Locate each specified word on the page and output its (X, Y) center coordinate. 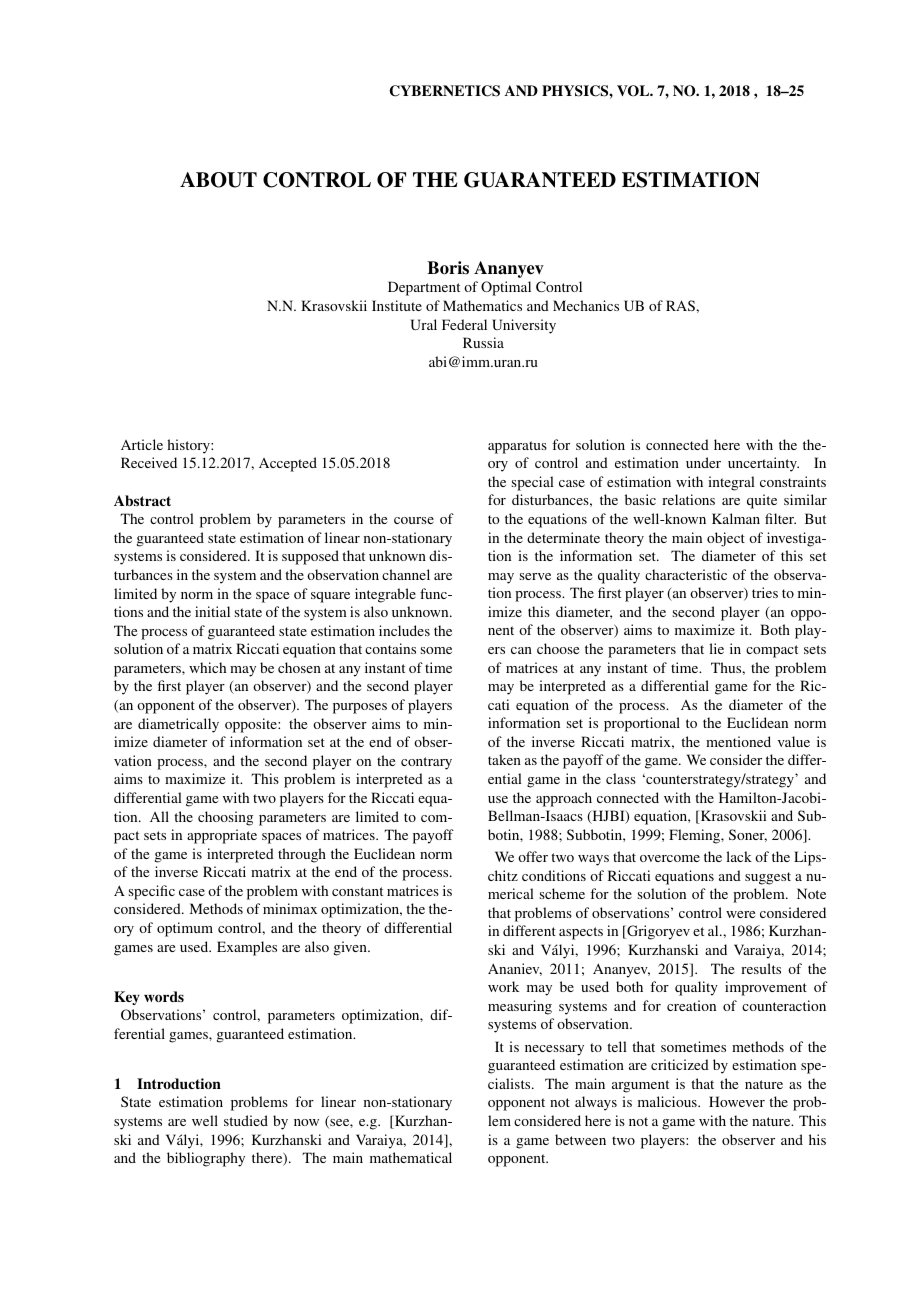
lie (716, 648)
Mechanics (586, 305)
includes (404, 630)
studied (246, 1120)
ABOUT (218, 180)
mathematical (411, 1157)
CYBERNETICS (445, 91)
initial (212, 611)
